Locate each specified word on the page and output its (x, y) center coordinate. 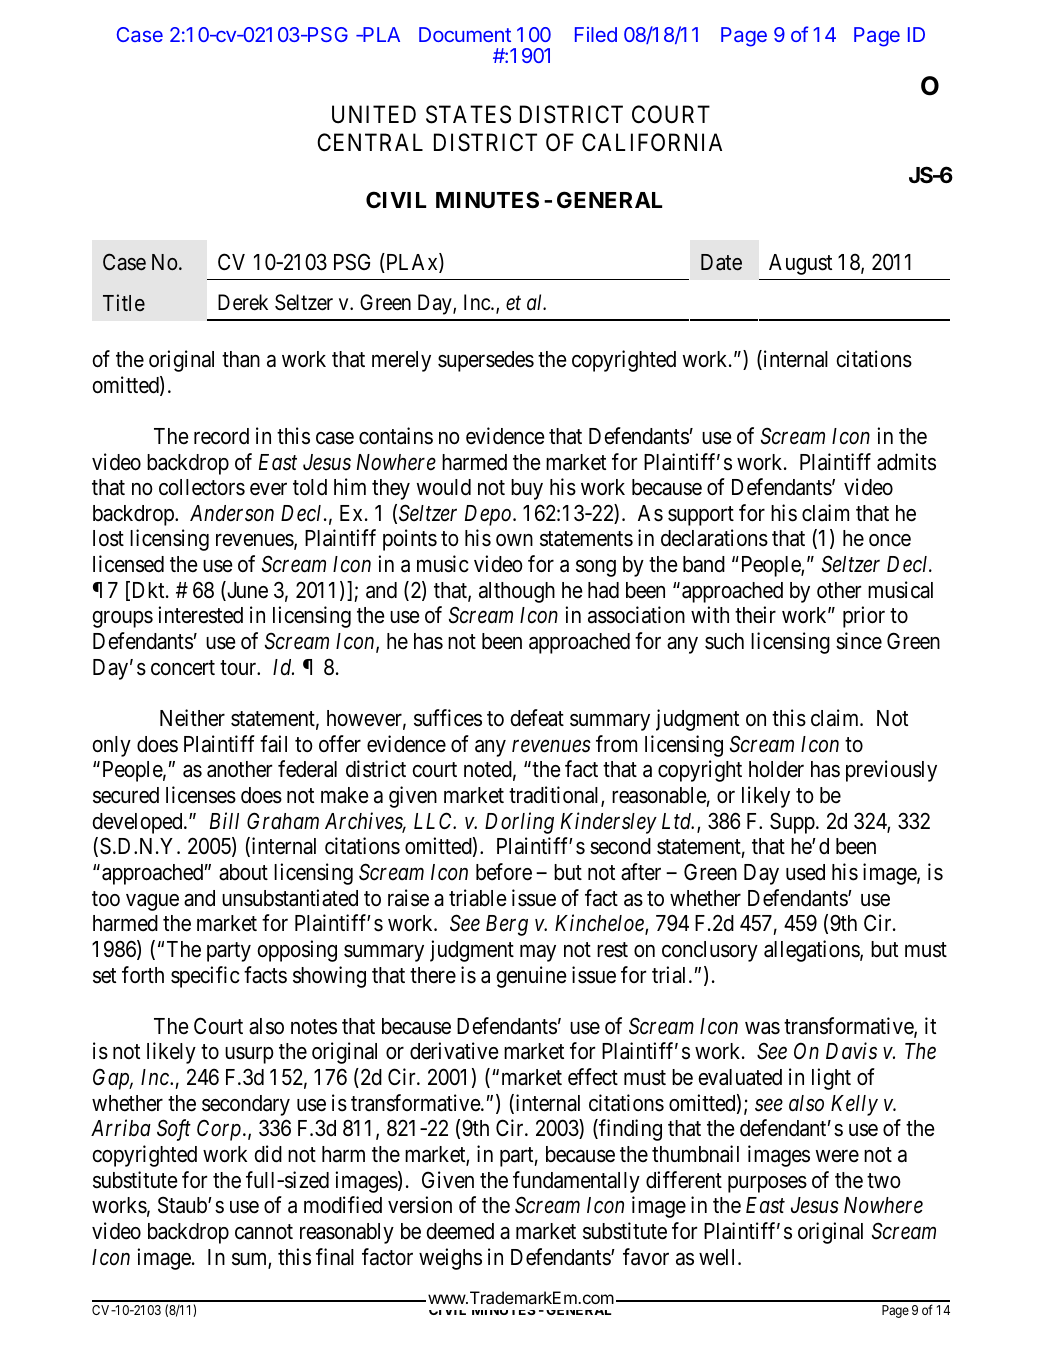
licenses (201, 795)
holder (776, 769)
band (704, 564)
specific (205, 977)
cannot (264, 1232)
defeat (537, 718)
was (762, 1028)
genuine (531, 977)
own (514, 540)
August (800, 264)
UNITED (374, 115)
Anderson (232, 513)
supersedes (486, 361)
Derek (243, 302)
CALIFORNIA (652, 142)
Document (465, 34)
